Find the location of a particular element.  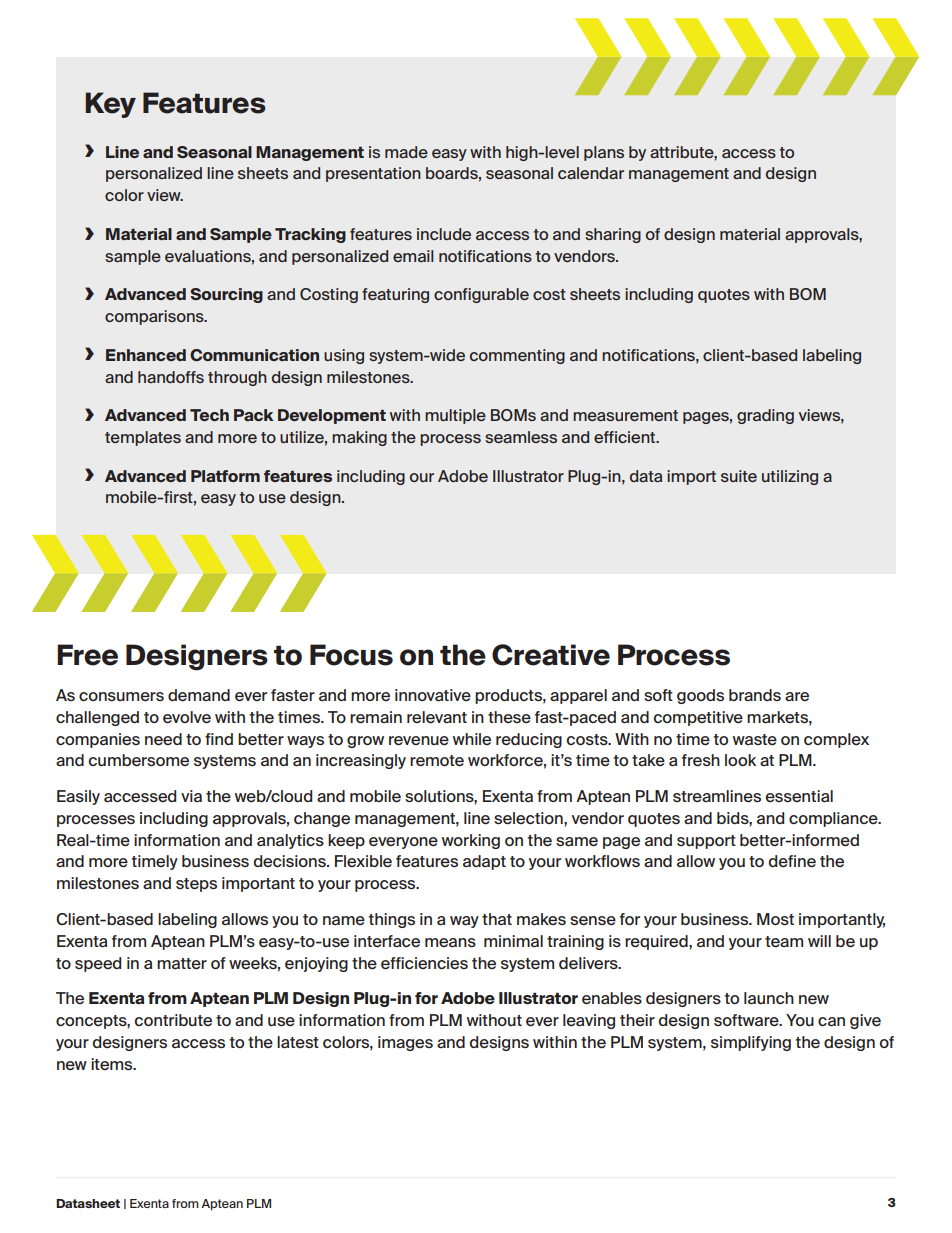

Key is located at coordinates (110, 105).
